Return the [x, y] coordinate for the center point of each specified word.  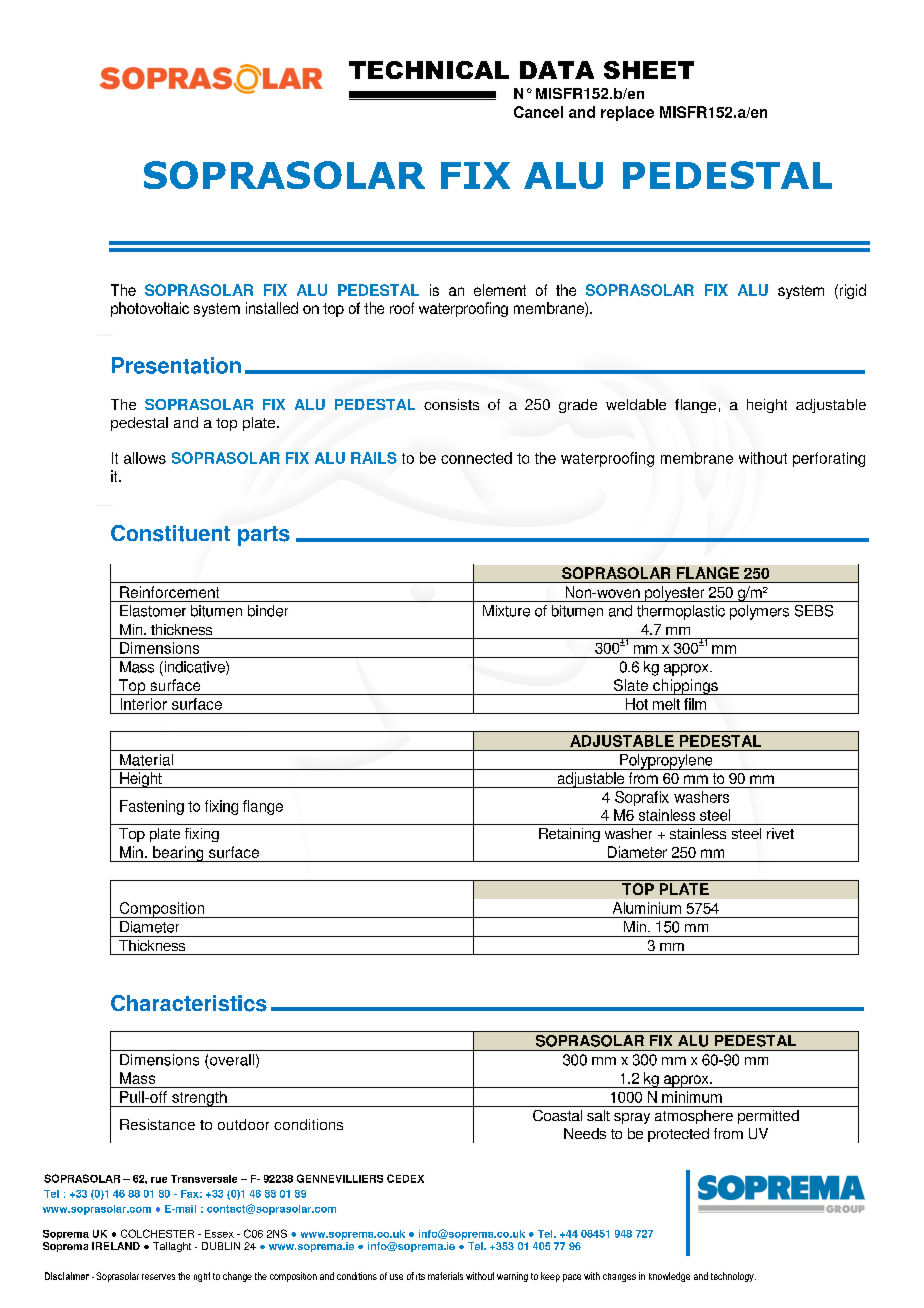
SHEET [649, 70]
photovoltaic [150, 309]
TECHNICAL [429, 70]
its [420, 1276]
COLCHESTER [157, 1233]
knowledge [669, 1277]
